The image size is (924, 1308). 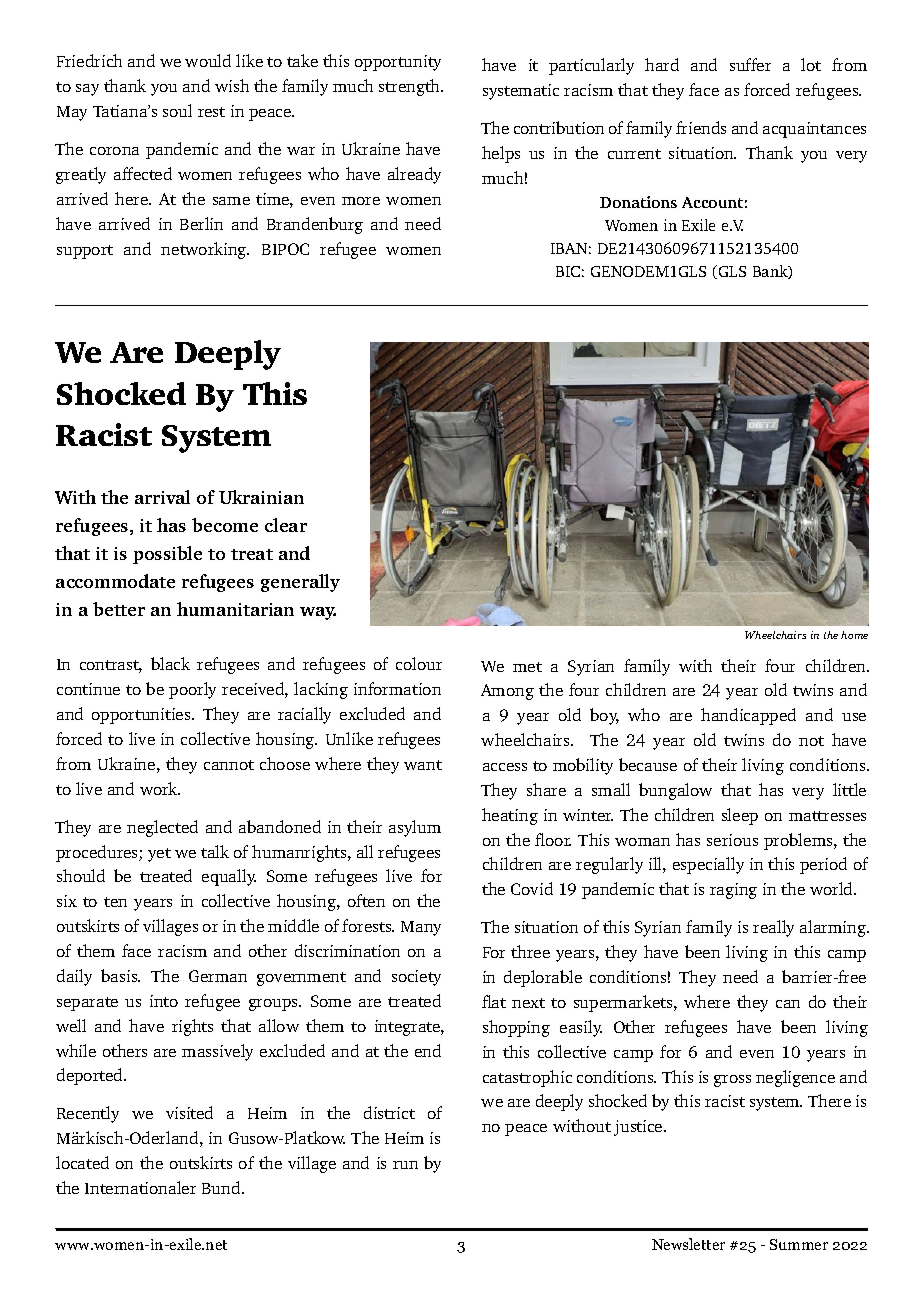 I want to click on Summer, so click(x=799, y=1244).
